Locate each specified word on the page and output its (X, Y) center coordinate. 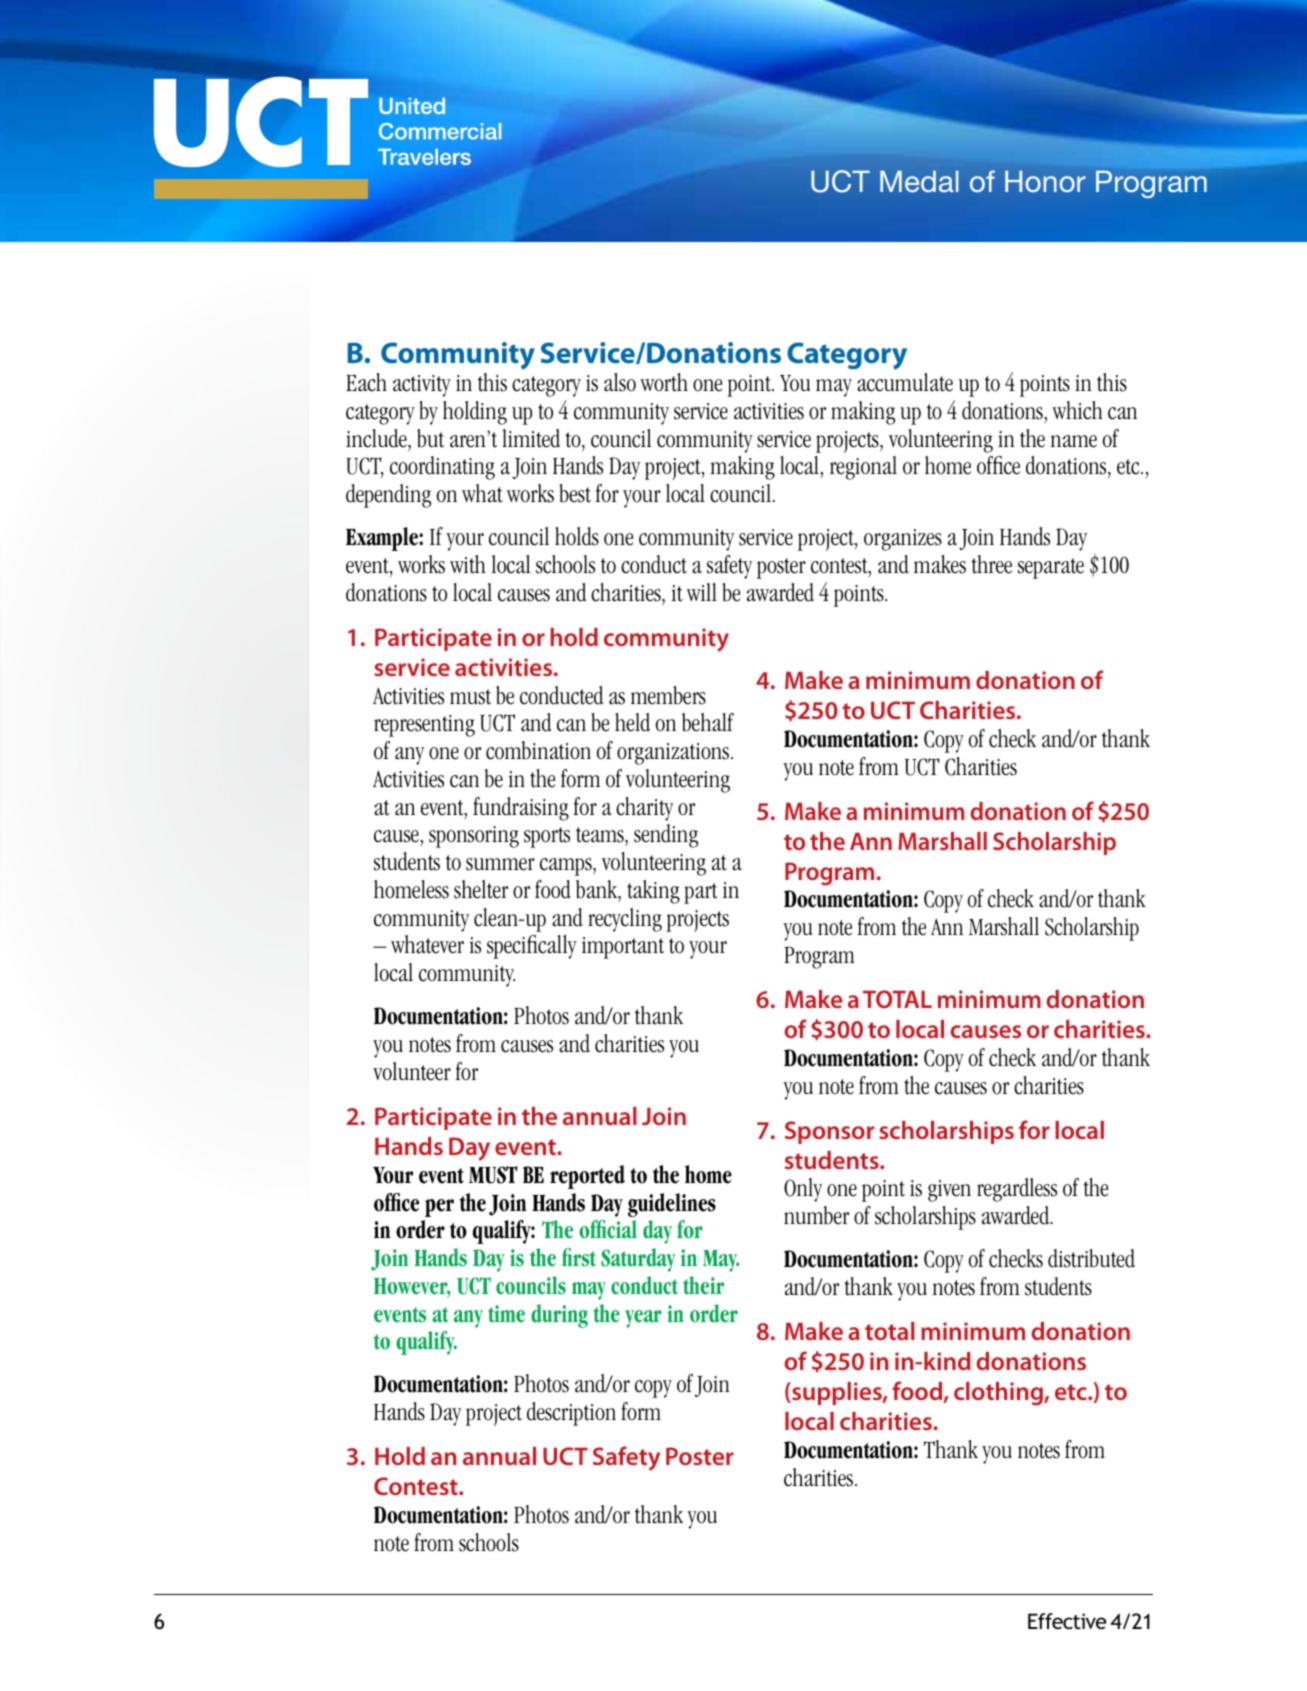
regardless (1017, 1190)
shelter (481, 889)
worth (664, 382)
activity (422, 386)
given (949, 1191)
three (992, 564)
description (571, 1414)
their (703, 1285)
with (468, 564)
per (439, 1208)
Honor (1045, 181)
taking (653, 892)
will (702, 592)
